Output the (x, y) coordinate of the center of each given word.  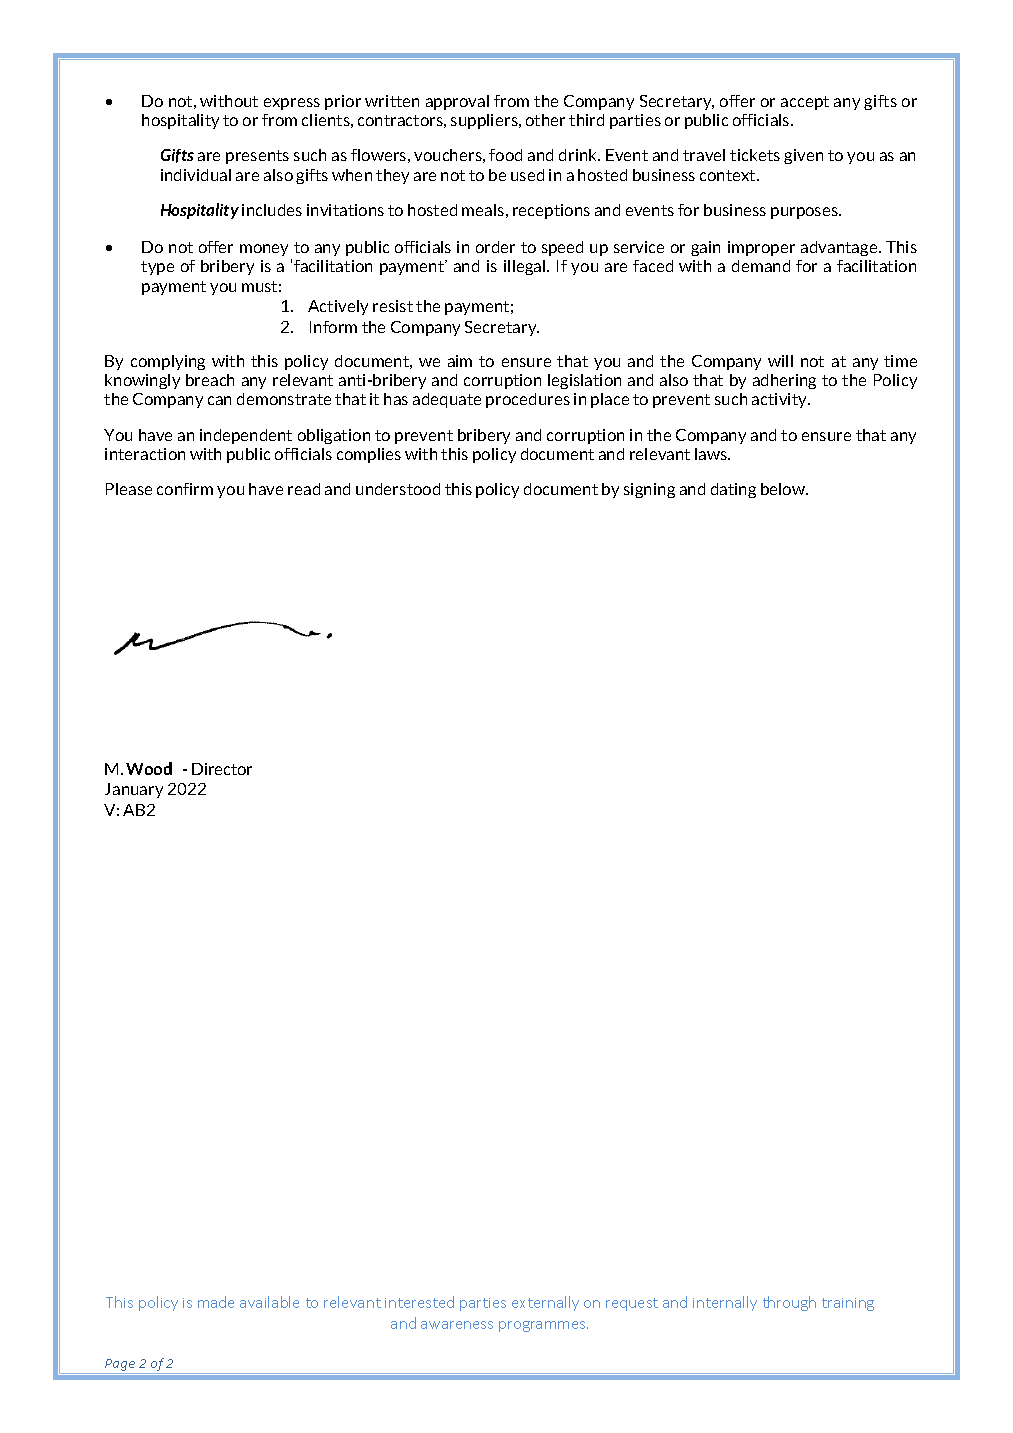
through (789, 1303)
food (505, 155)
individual (196, 175)
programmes (543, 1326)
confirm (185, 489)
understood (398, 489)
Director (222, 769)
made (216, 1302)
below (784, 489)
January (134, 790)
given (803, 156)
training (848, 1304)
